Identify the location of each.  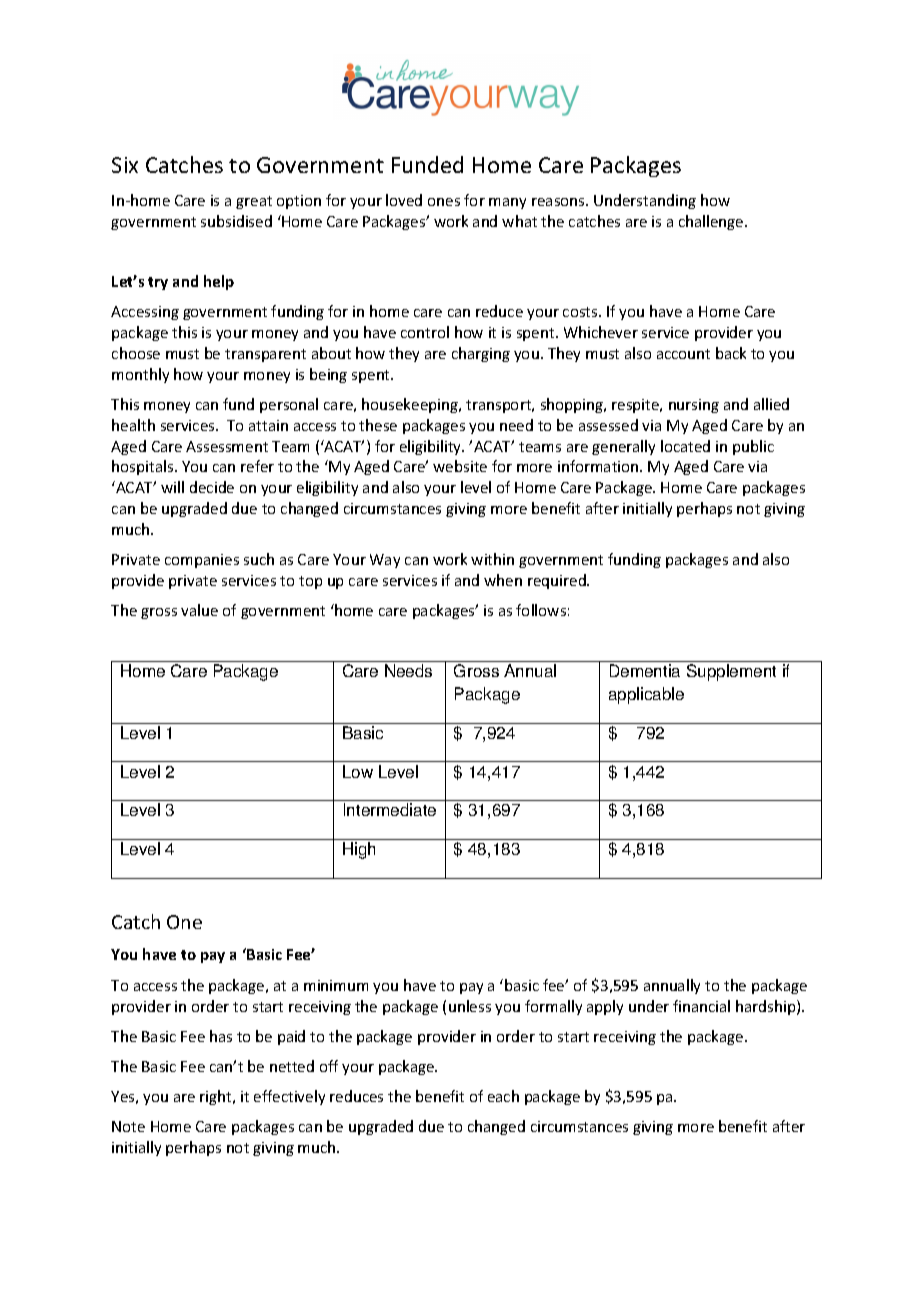
(503, 1096).
